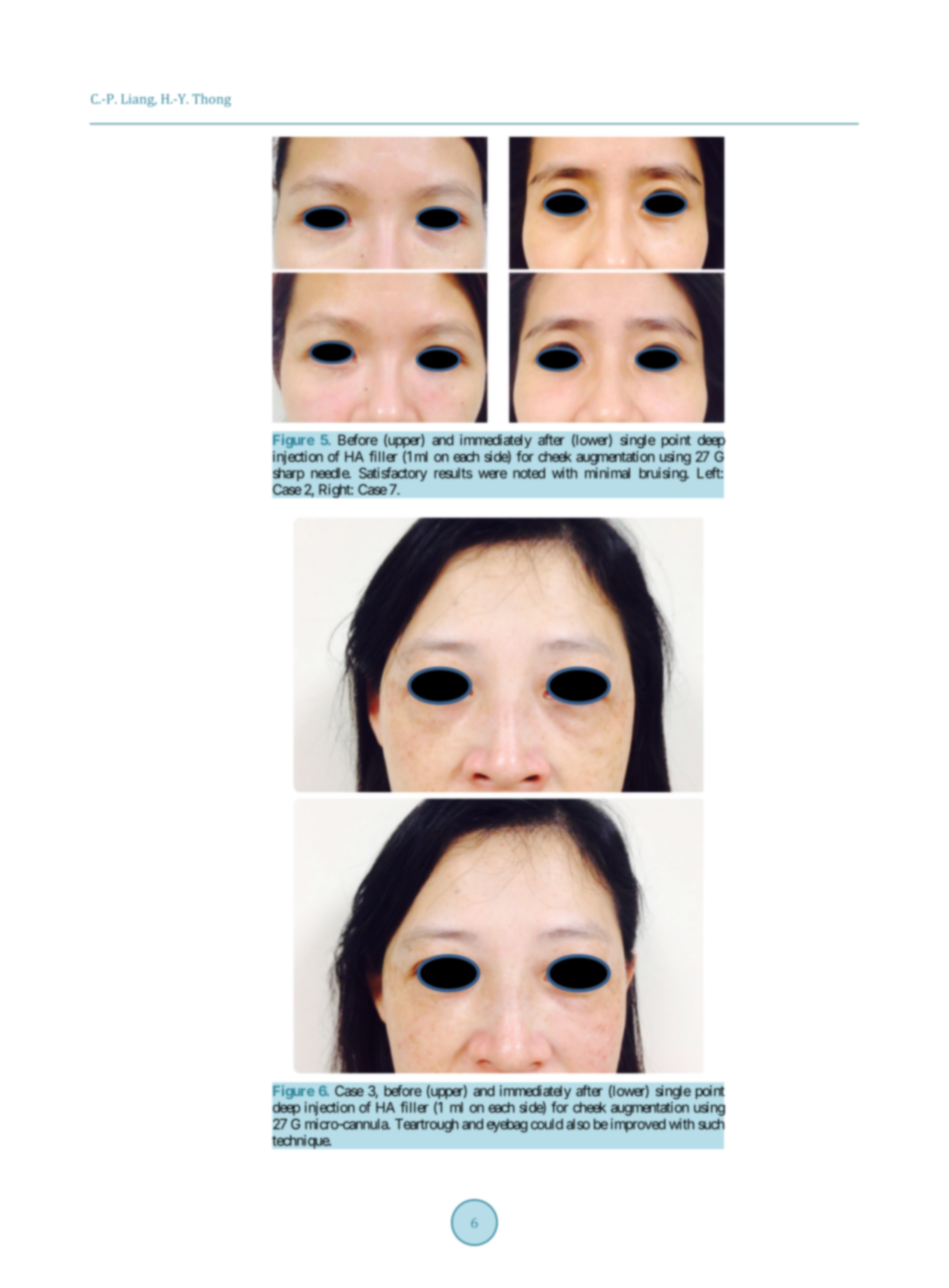 The width and height of the screenshot is (949, 1288). Describe the element at coordinates (638, 1125) in the screenshot. I see `improved` at that location.
